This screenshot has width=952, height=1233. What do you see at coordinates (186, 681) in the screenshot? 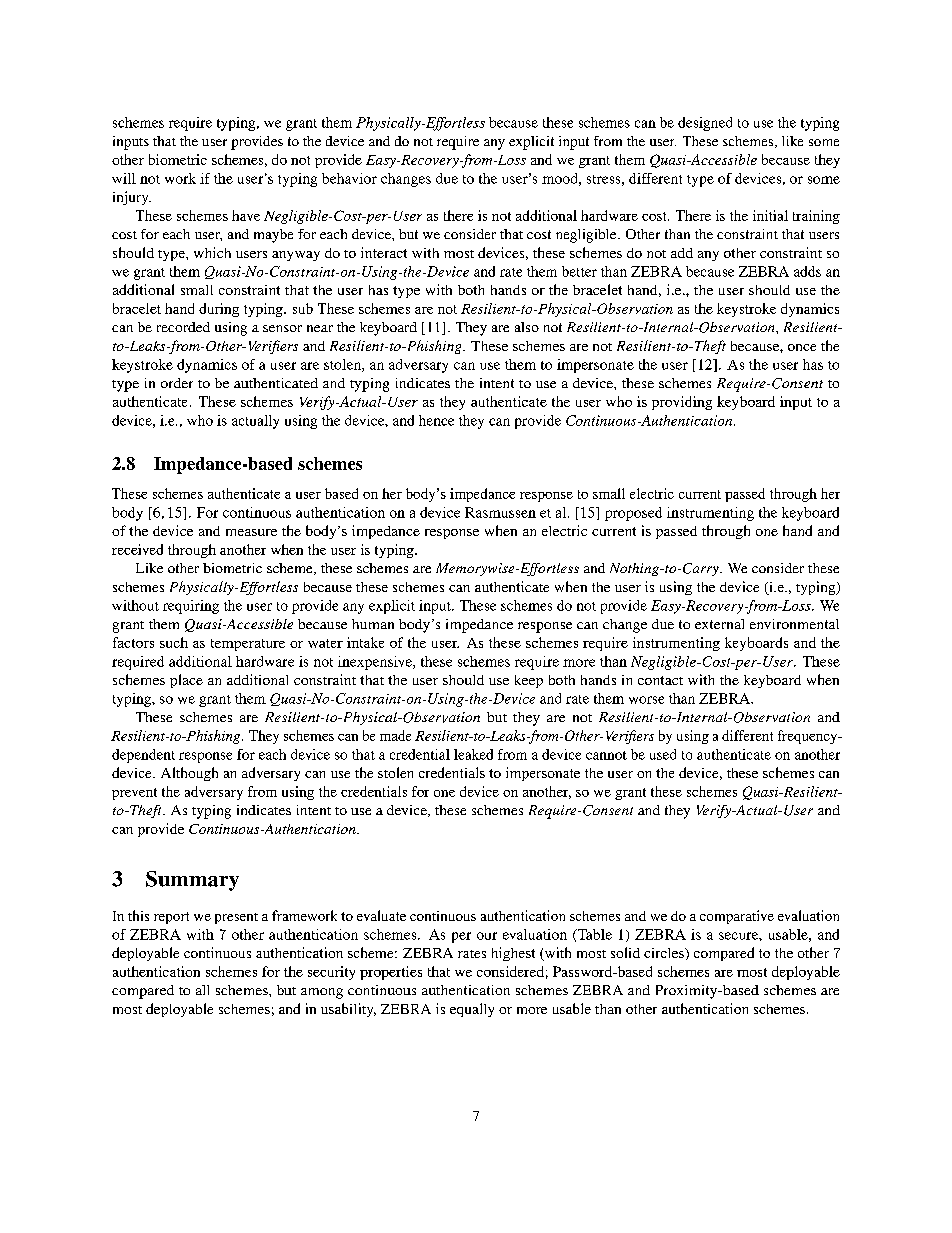
I see `place` at bounding box center [186, 681].
